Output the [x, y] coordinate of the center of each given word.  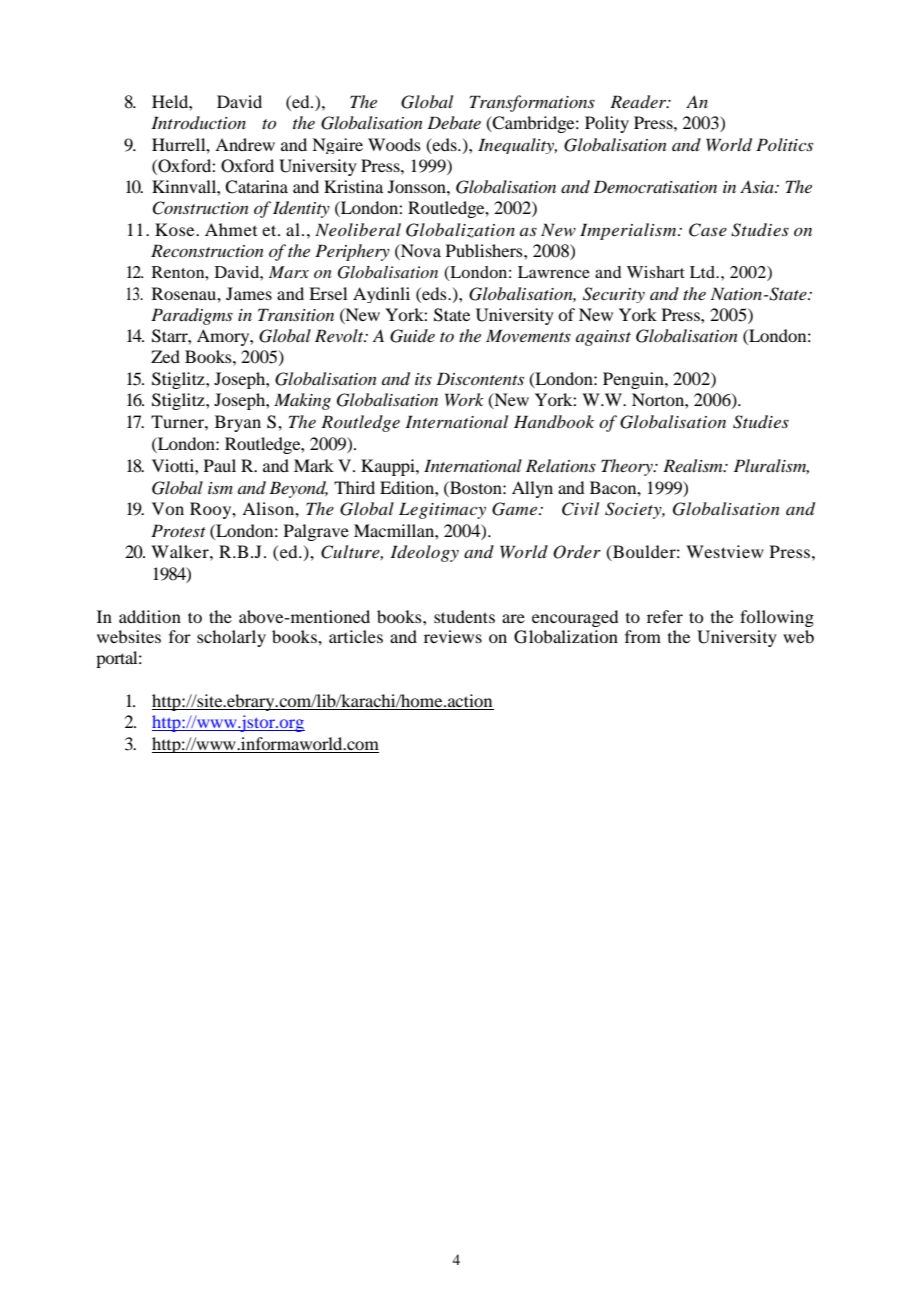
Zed [165, 356]
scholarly [231, 638]
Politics [784, 144]
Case [708, 230]
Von [168, 508]
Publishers [485, 250]
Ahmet [231, 229]
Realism [694, 465]
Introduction [198, 122]
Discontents [480, 378]
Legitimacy [442, 510]
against [603, 338]
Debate [454, 122]
